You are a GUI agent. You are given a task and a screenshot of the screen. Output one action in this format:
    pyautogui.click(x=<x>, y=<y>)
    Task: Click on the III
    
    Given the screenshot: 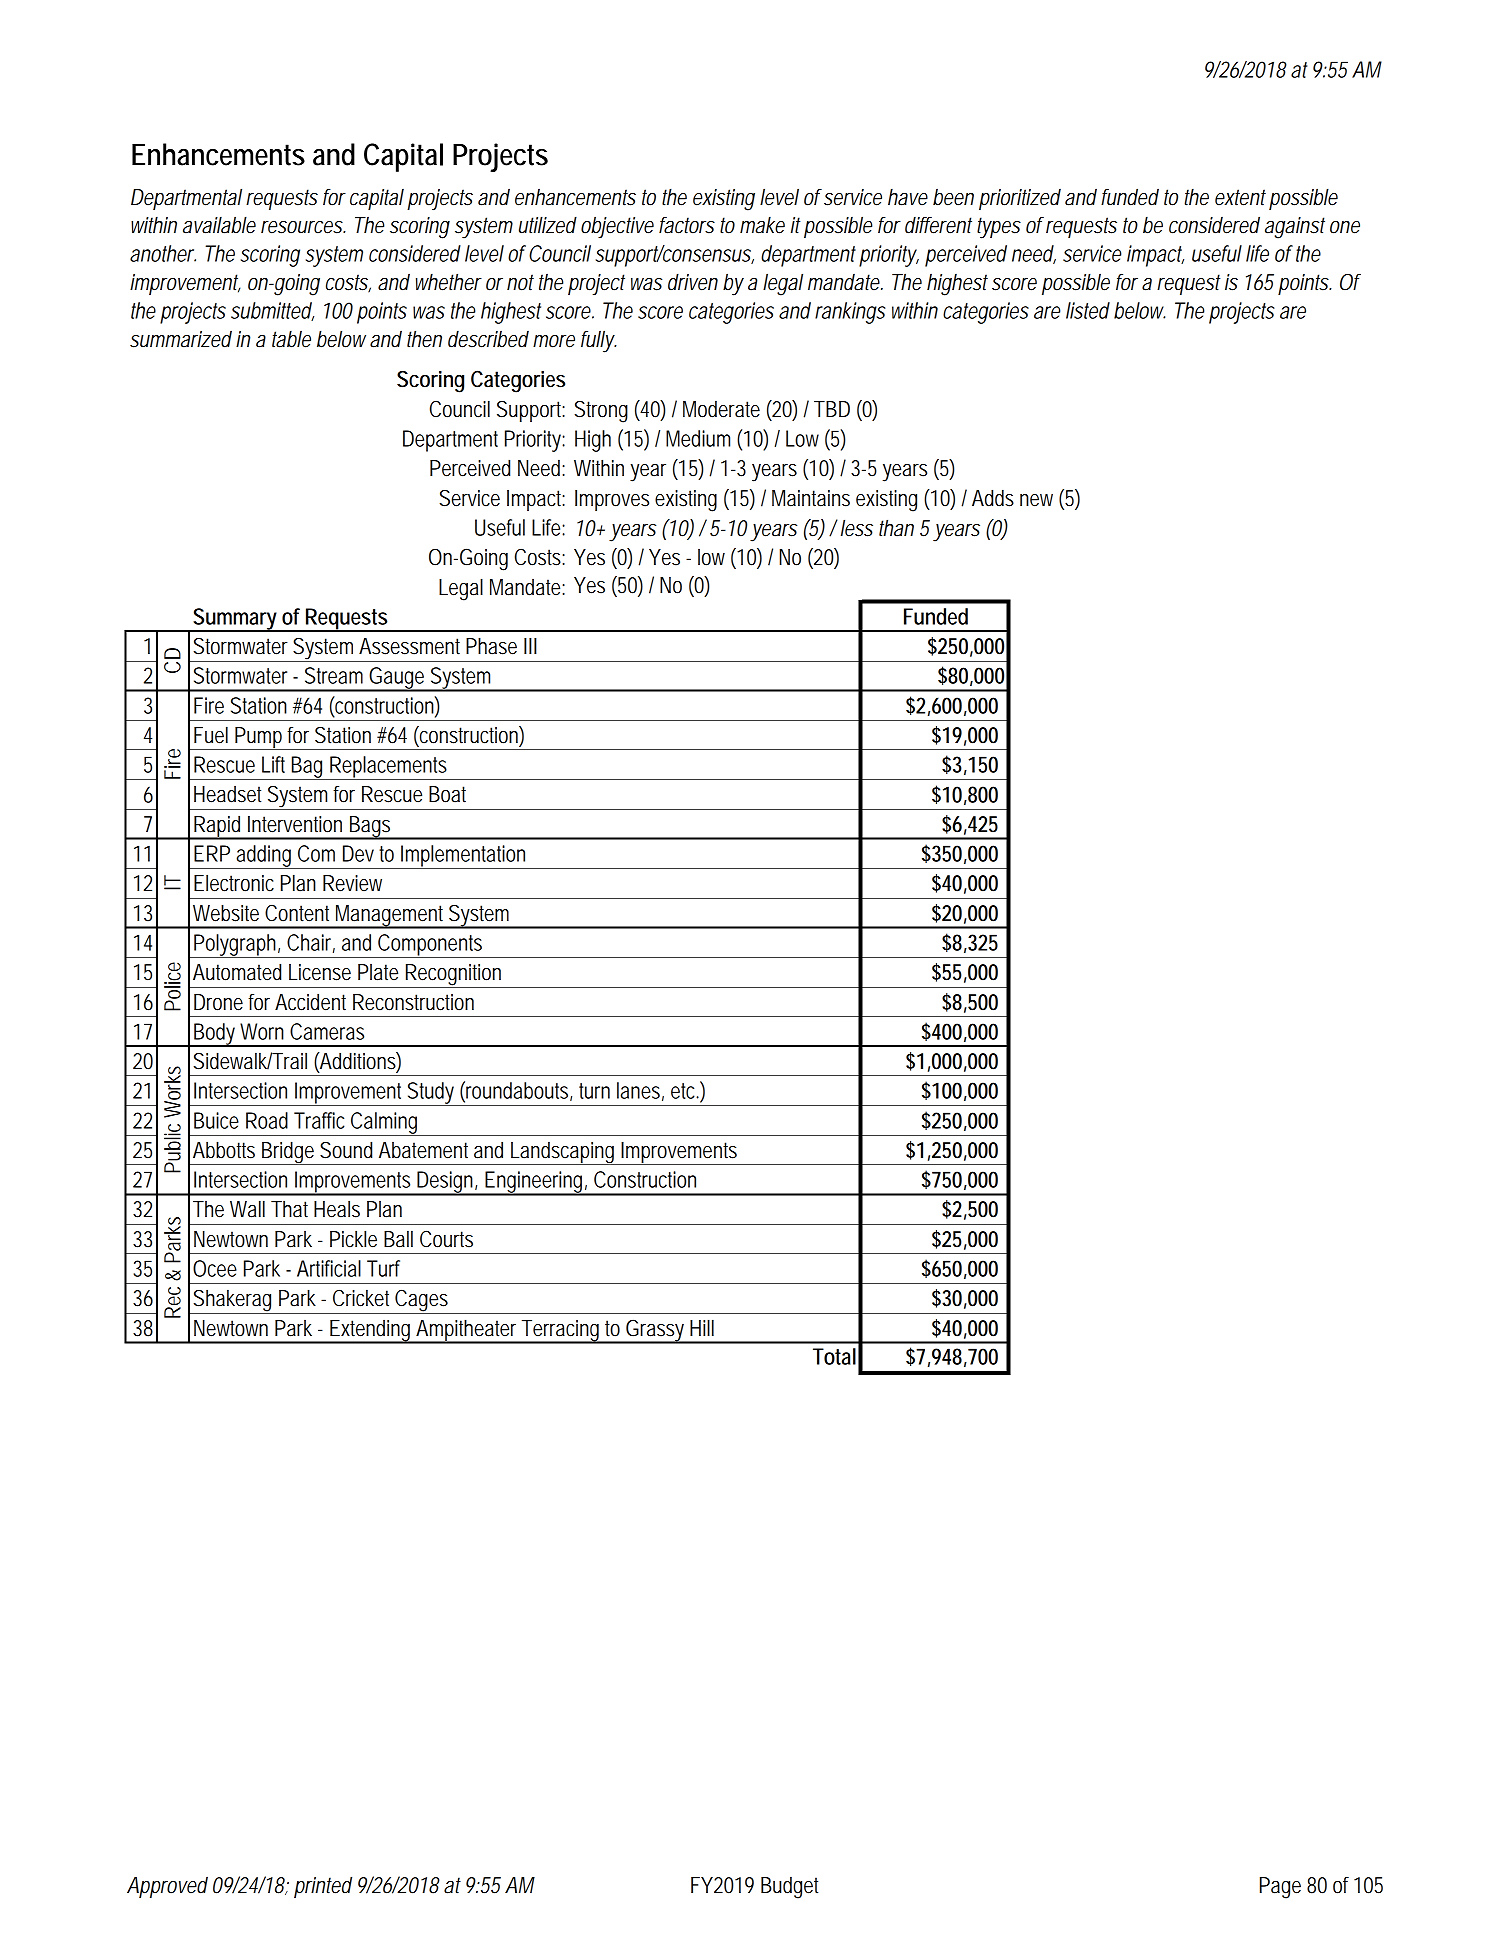 What is the action you would take?
    pyautogui.click(x=530, y=646)
